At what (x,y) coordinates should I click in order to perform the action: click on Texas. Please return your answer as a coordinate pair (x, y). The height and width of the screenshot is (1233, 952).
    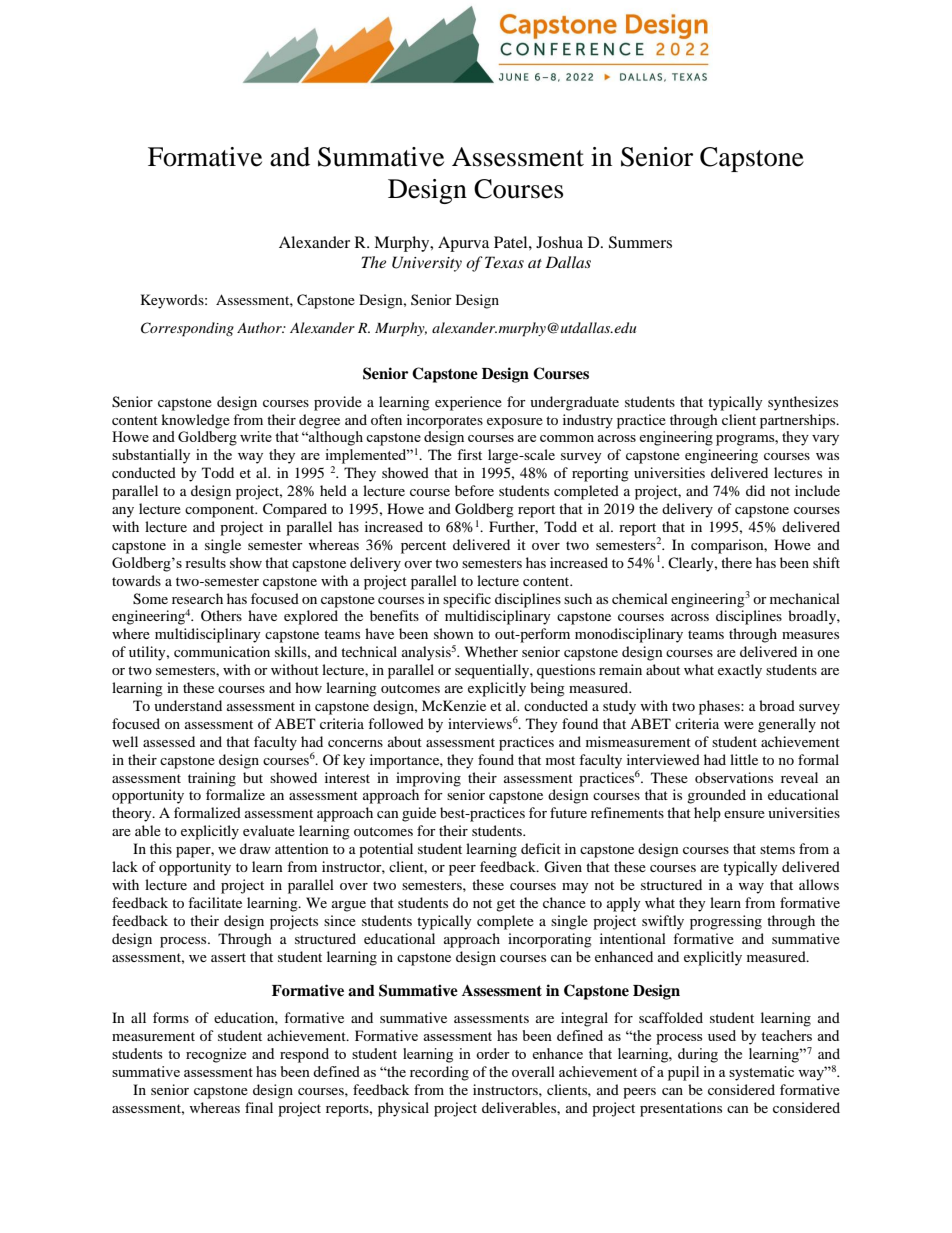
    Looking at the image, I should click on (504, 262).
